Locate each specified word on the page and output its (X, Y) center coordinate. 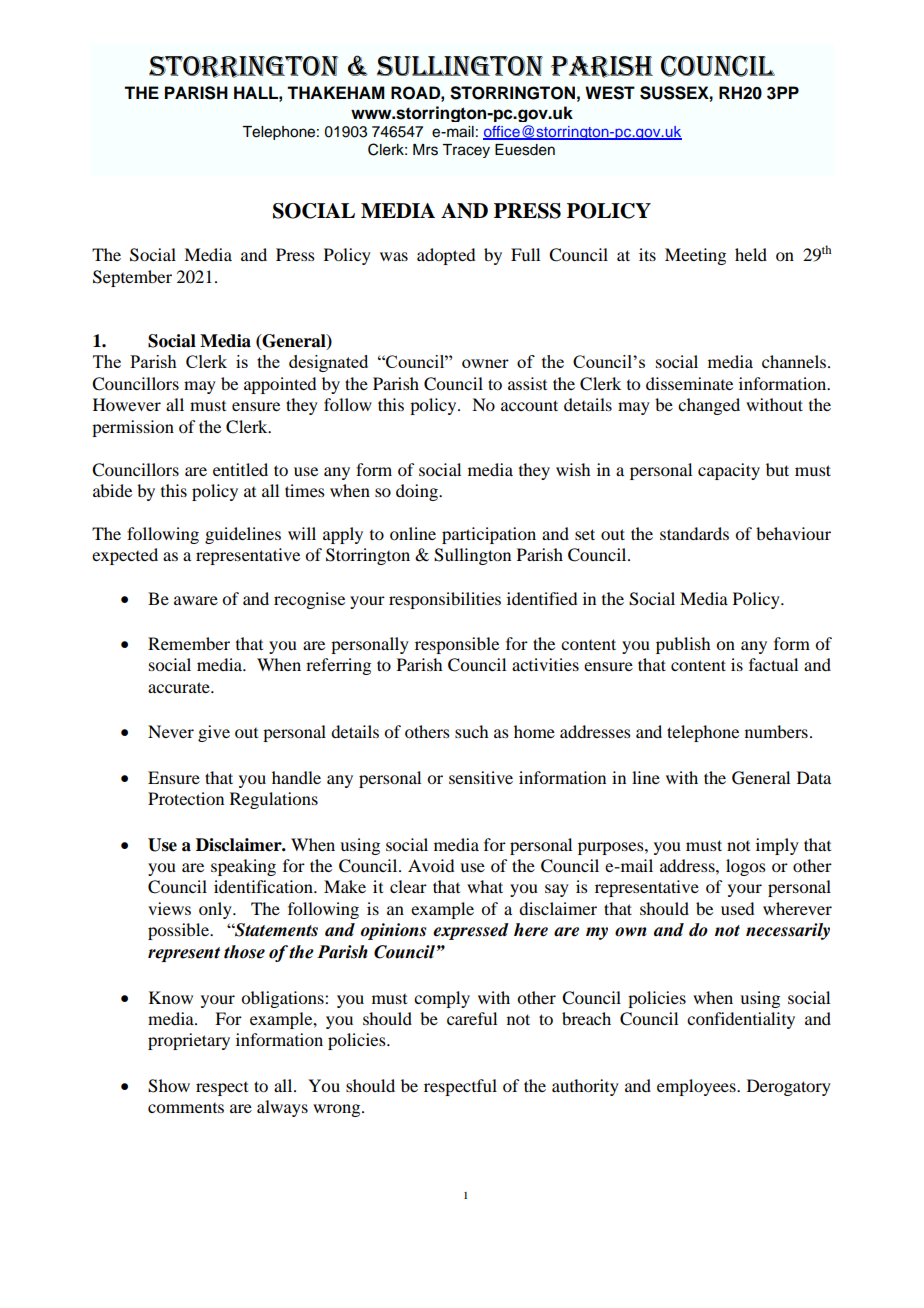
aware (196, 600)
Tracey (466, 151)
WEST (610, 93)
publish (683, 645)
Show (169, 1086)
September (132, 278)
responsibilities (445, 600)
